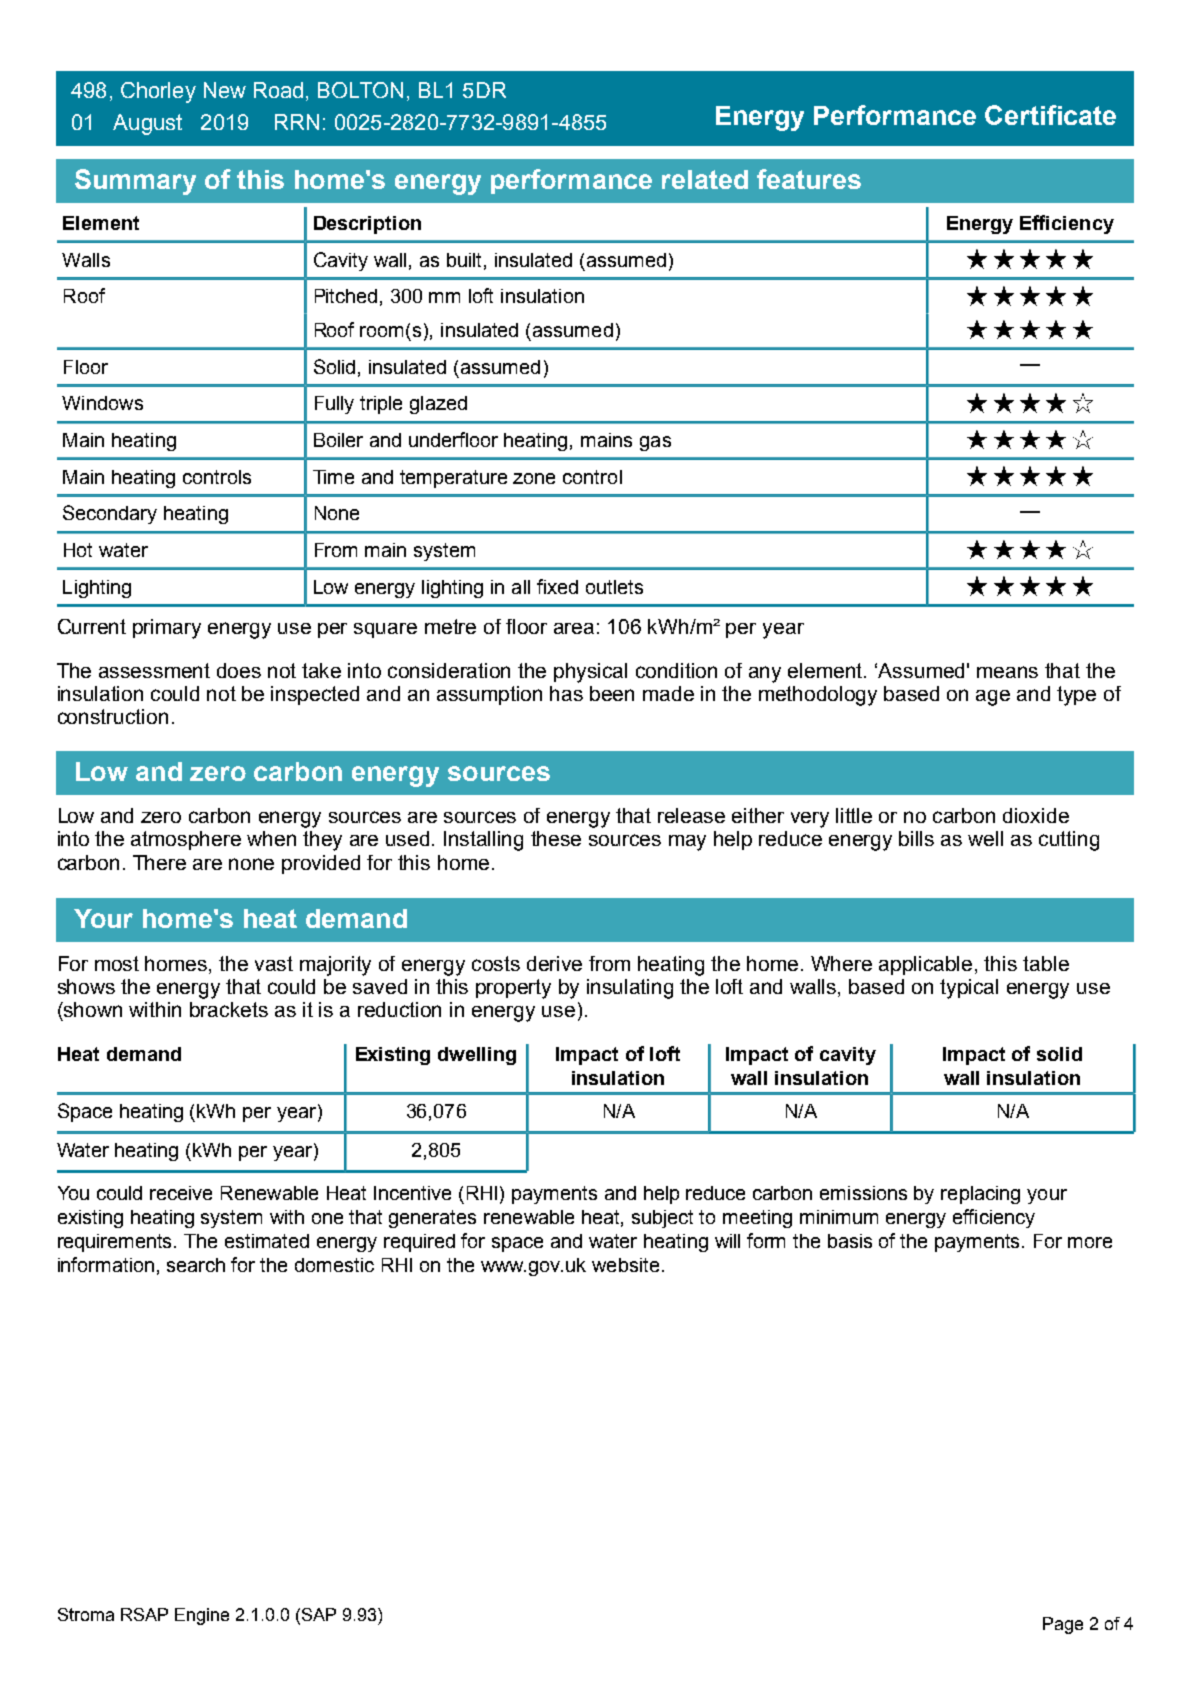  I want to click on Engine, so click(202, 1616).
